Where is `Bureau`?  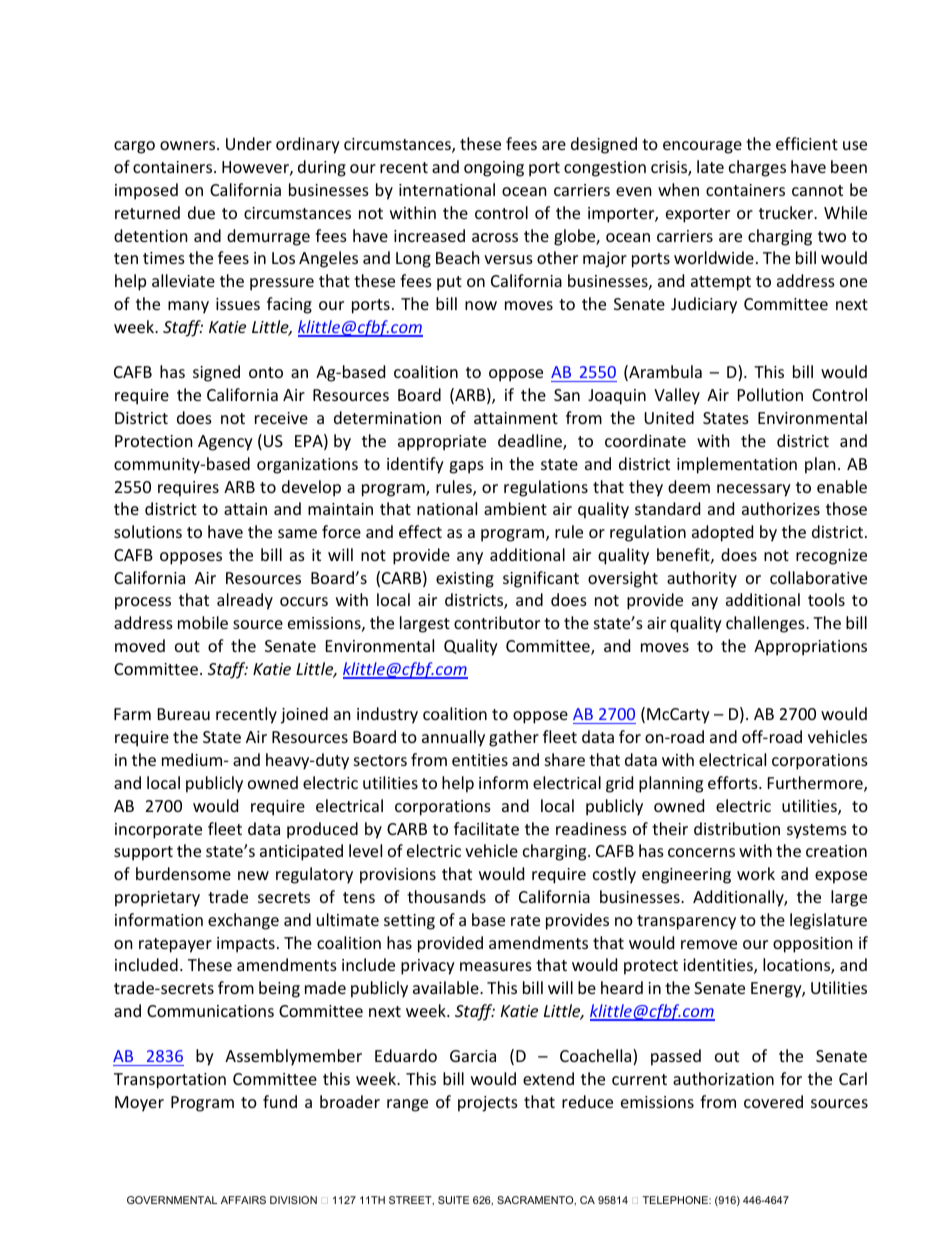 Bureau is located at coordinates (184, 714).
